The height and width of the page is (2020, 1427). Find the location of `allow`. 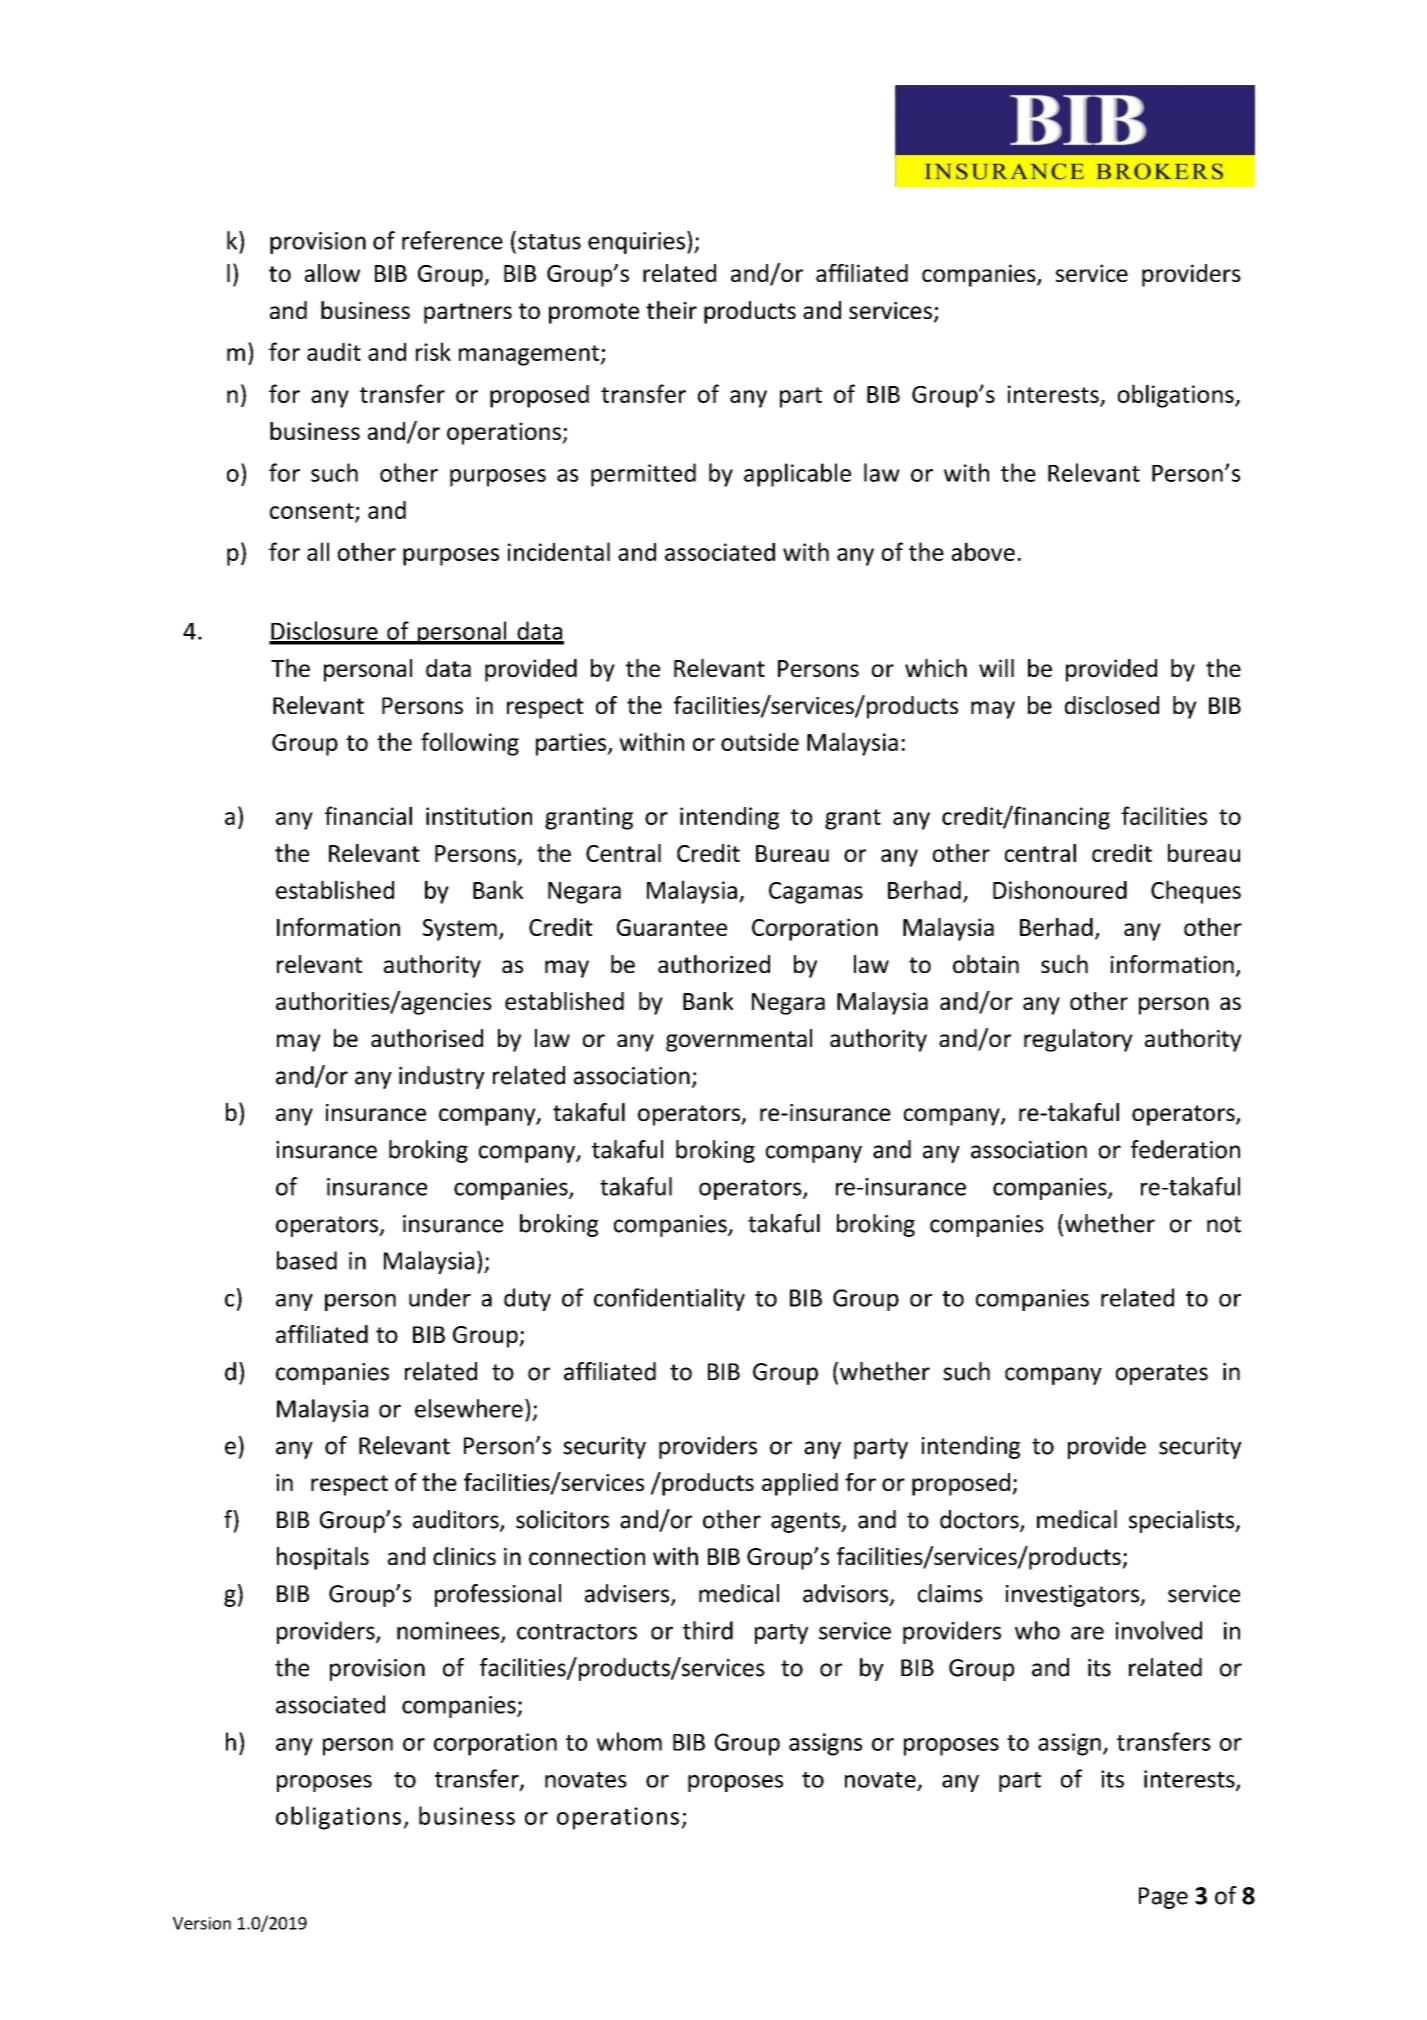

allow is located at coordinates (332, 273).
